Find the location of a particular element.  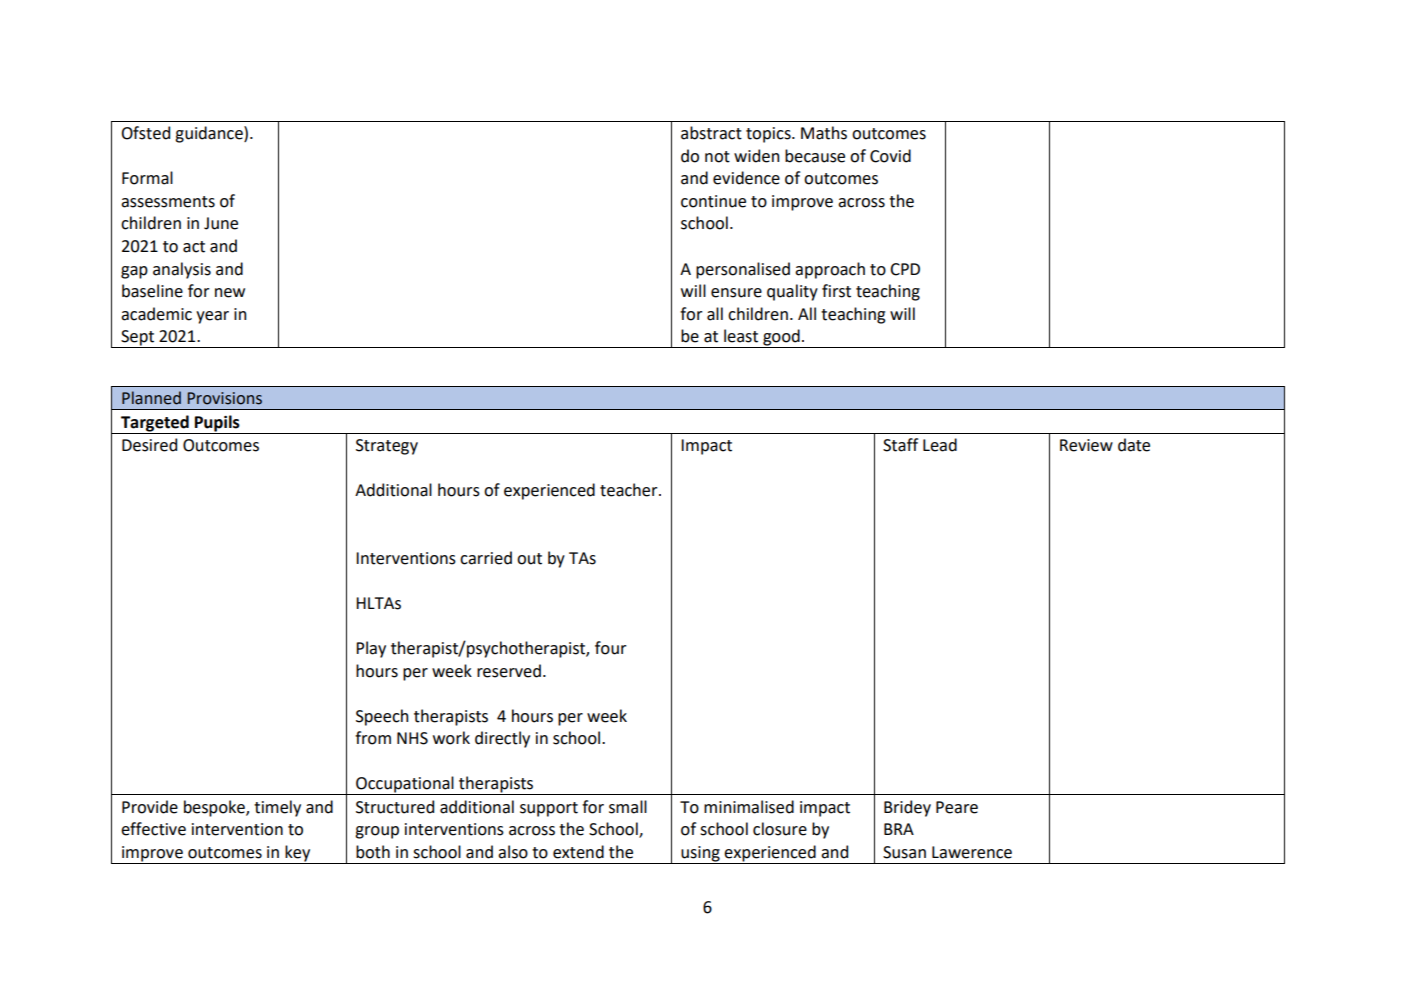

small is located at coordinates (628, 807).
